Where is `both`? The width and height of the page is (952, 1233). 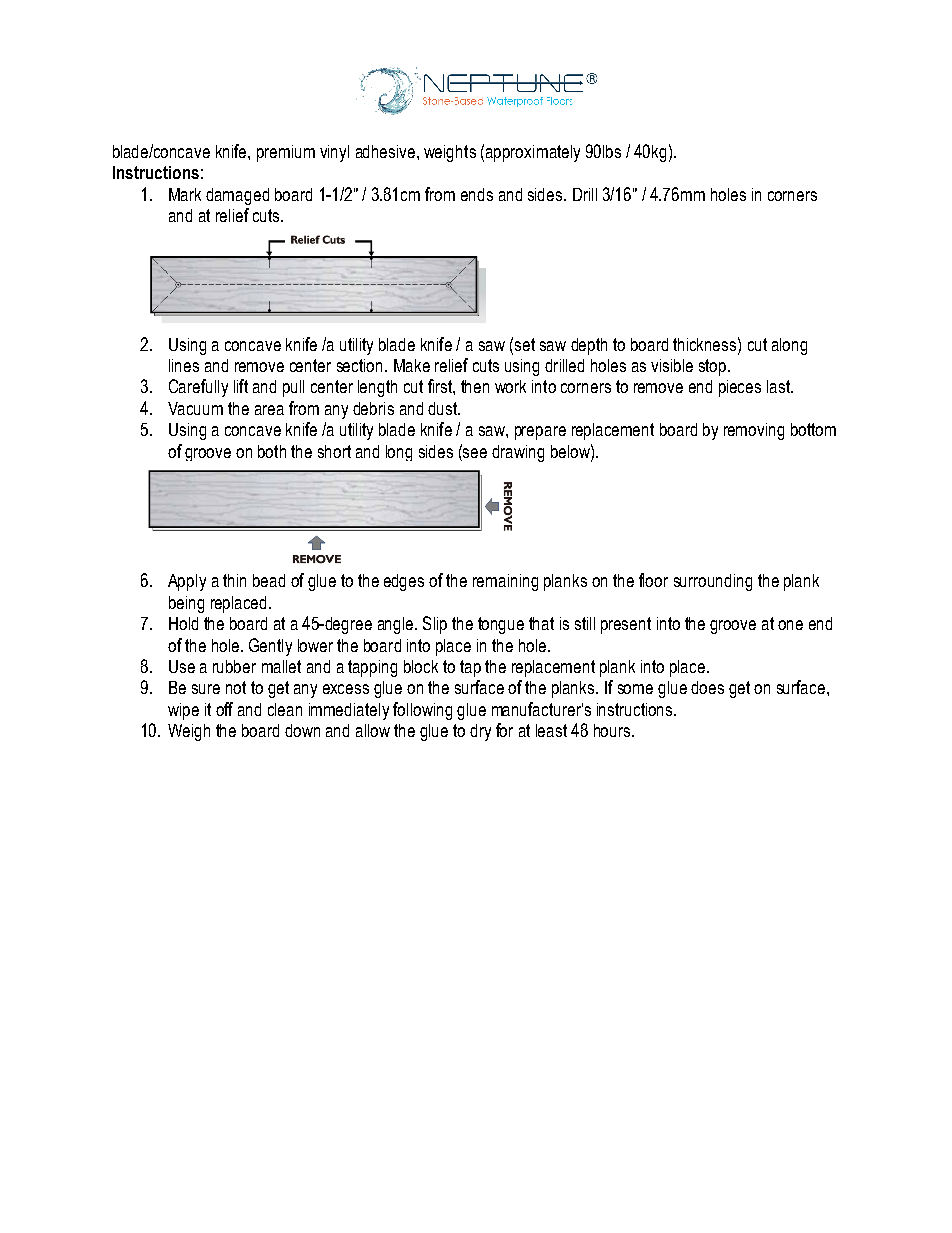
both is located at coordinates (272, 451).
